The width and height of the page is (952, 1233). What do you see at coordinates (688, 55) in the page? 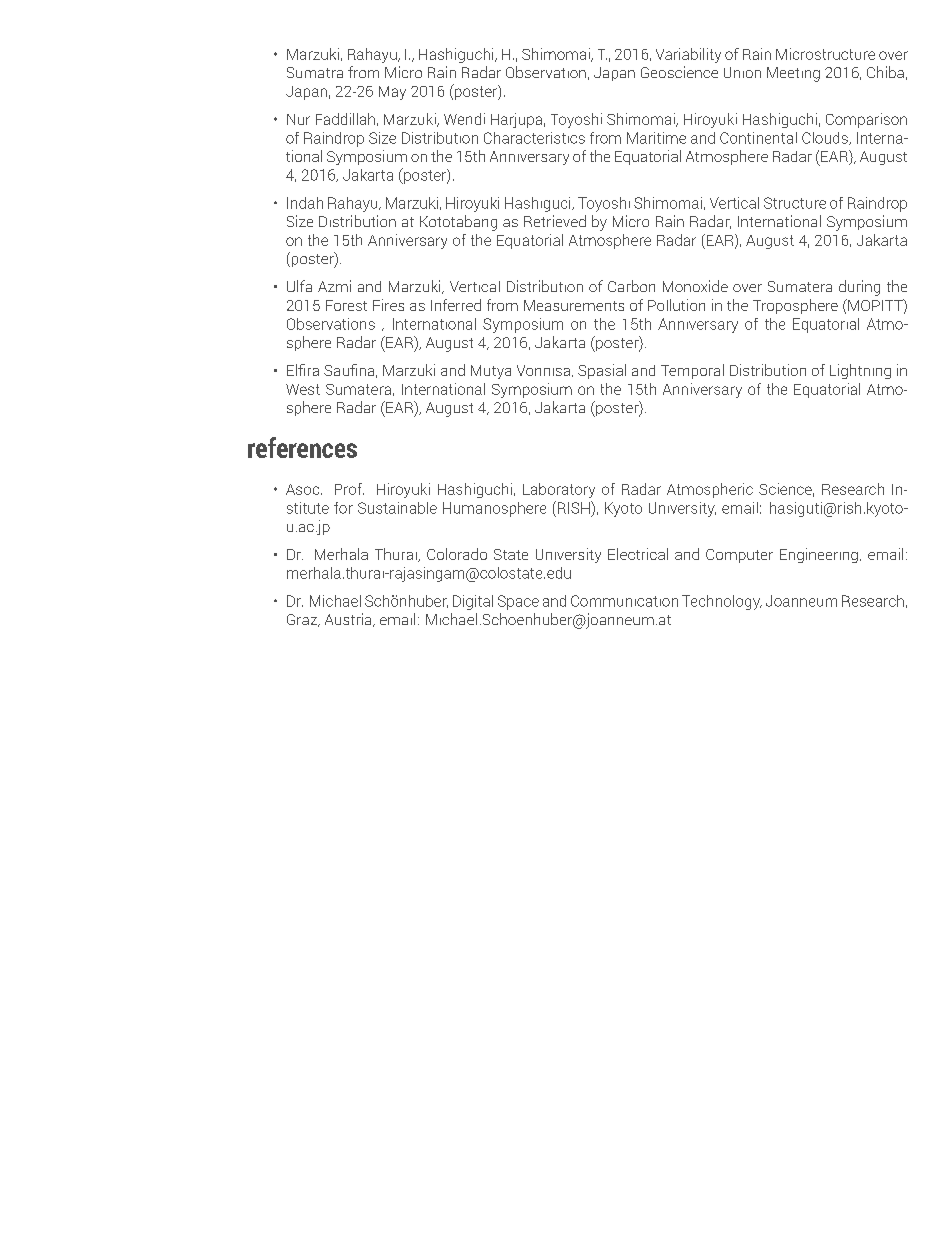
I see `Variability` at bounding box center [688, 55].
